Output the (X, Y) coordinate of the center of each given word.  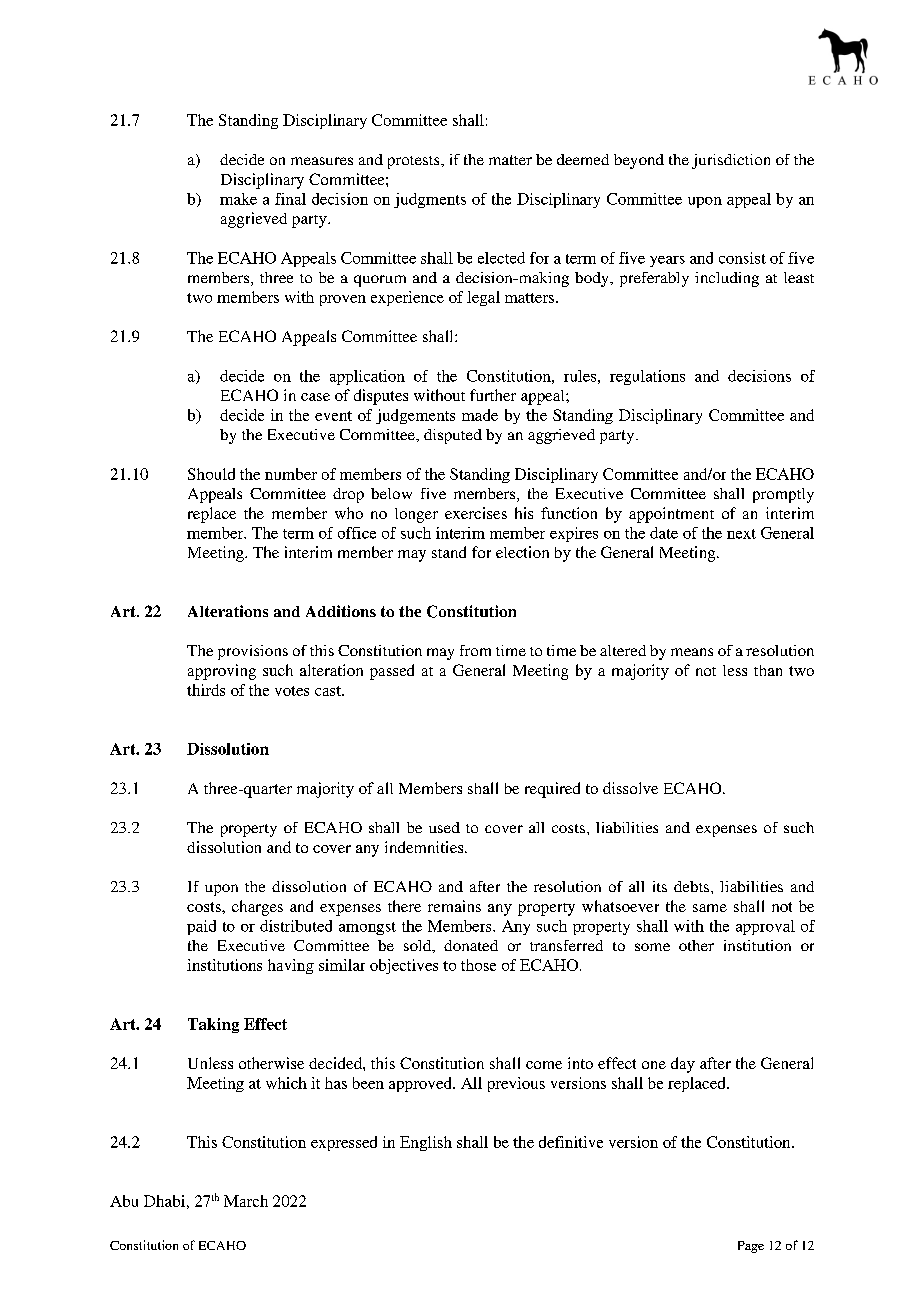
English (426, 1143)
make (238, 199)
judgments (430, 200)
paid (201, 927)
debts (693, 886)
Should (211, 474)
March (246, 1201)
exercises (476, 513)
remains (454, 906)
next (741, 534)
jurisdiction (731, 161)
